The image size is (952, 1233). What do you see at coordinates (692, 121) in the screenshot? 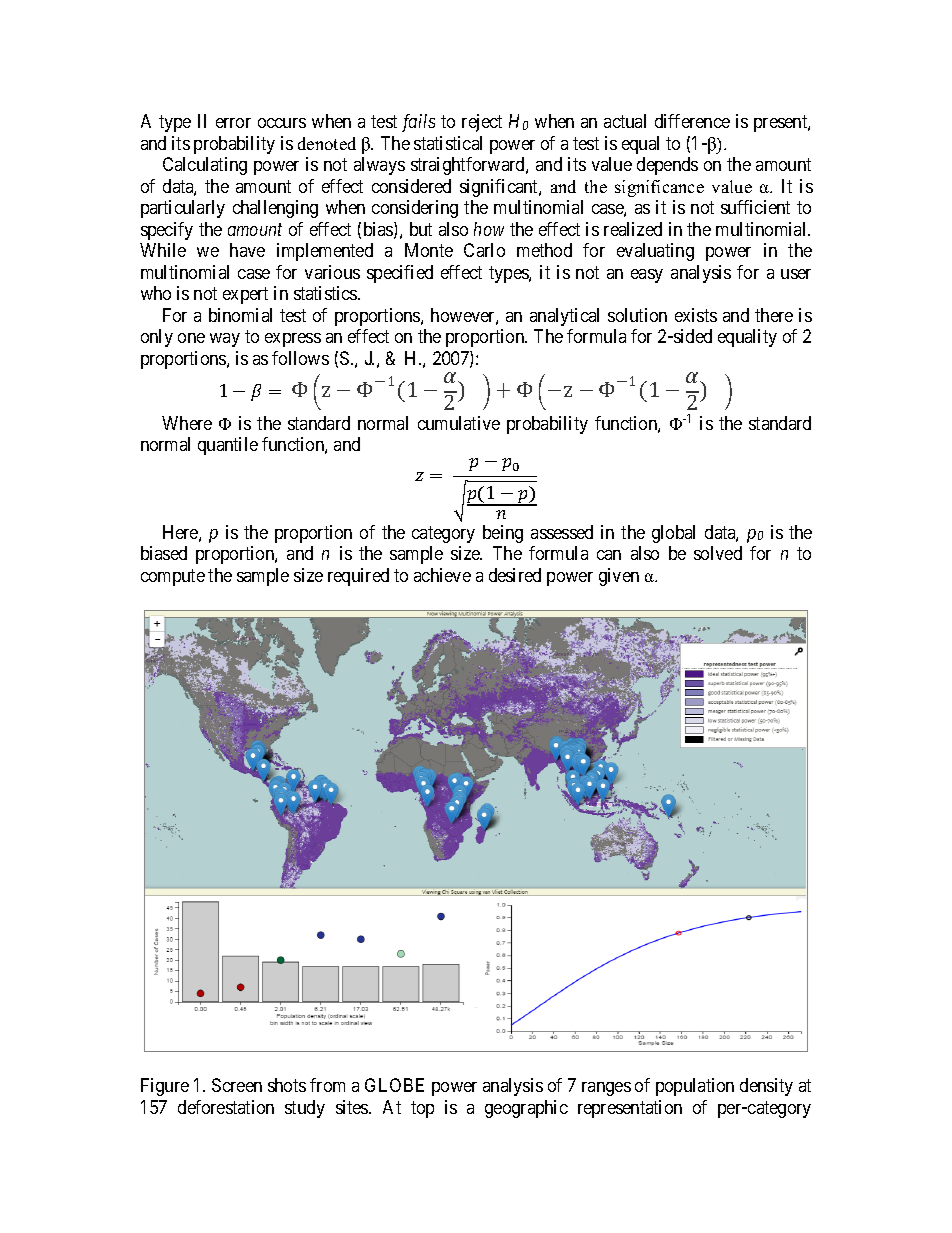
I see `difference` at bounding box center [692, 121].
